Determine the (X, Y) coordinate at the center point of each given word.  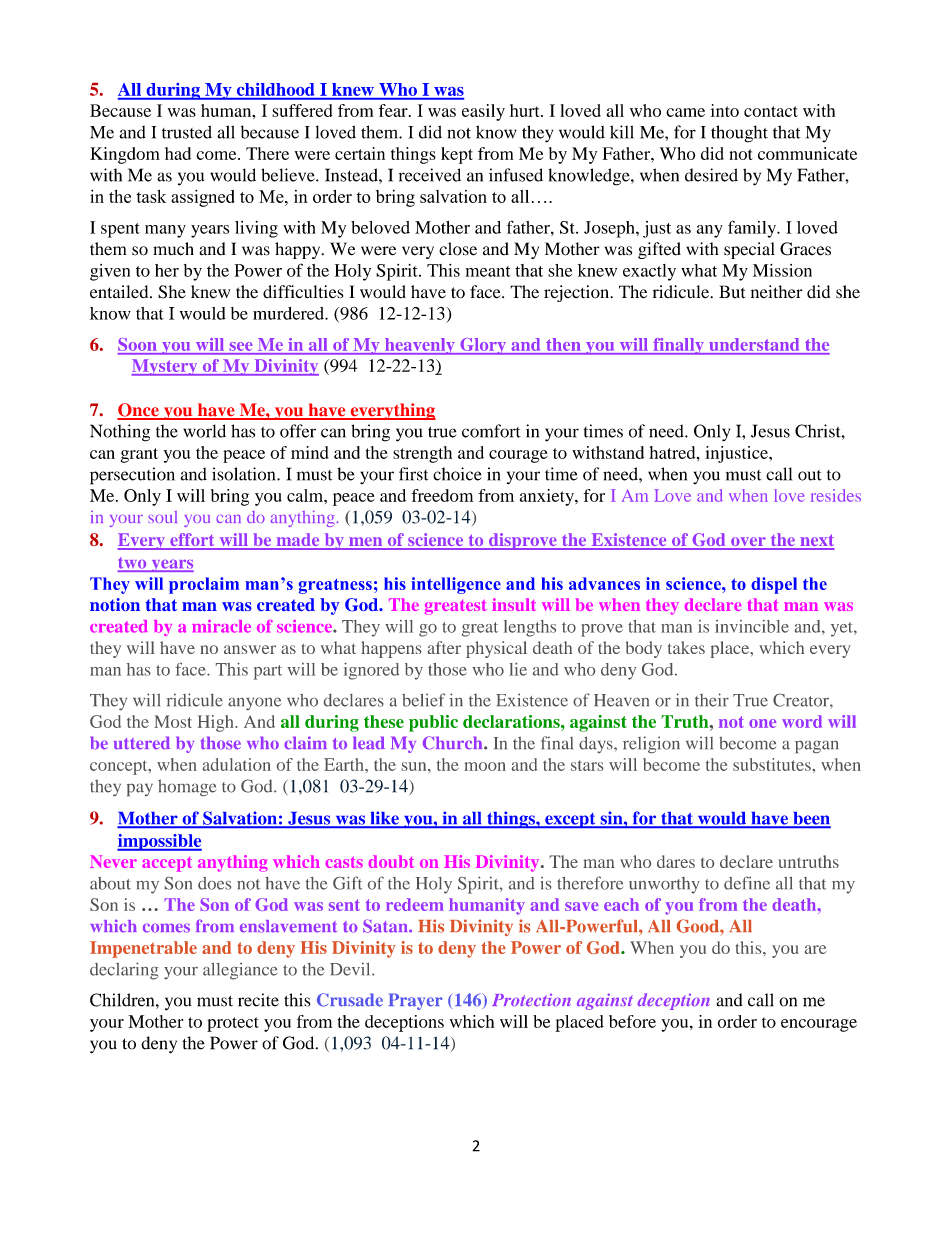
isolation (245, 474)
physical (496, 649)
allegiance (240, 971)
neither (777, 292)
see (241, 346)
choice (457, 474)
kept (457, 155)
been (811, 819)
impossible (159, 842)
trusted (187, 132)
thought (739, 134)
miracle (221, 626)
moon (485, 766)
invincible (752, 626)
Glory (483, 346)
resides (836, 495)
